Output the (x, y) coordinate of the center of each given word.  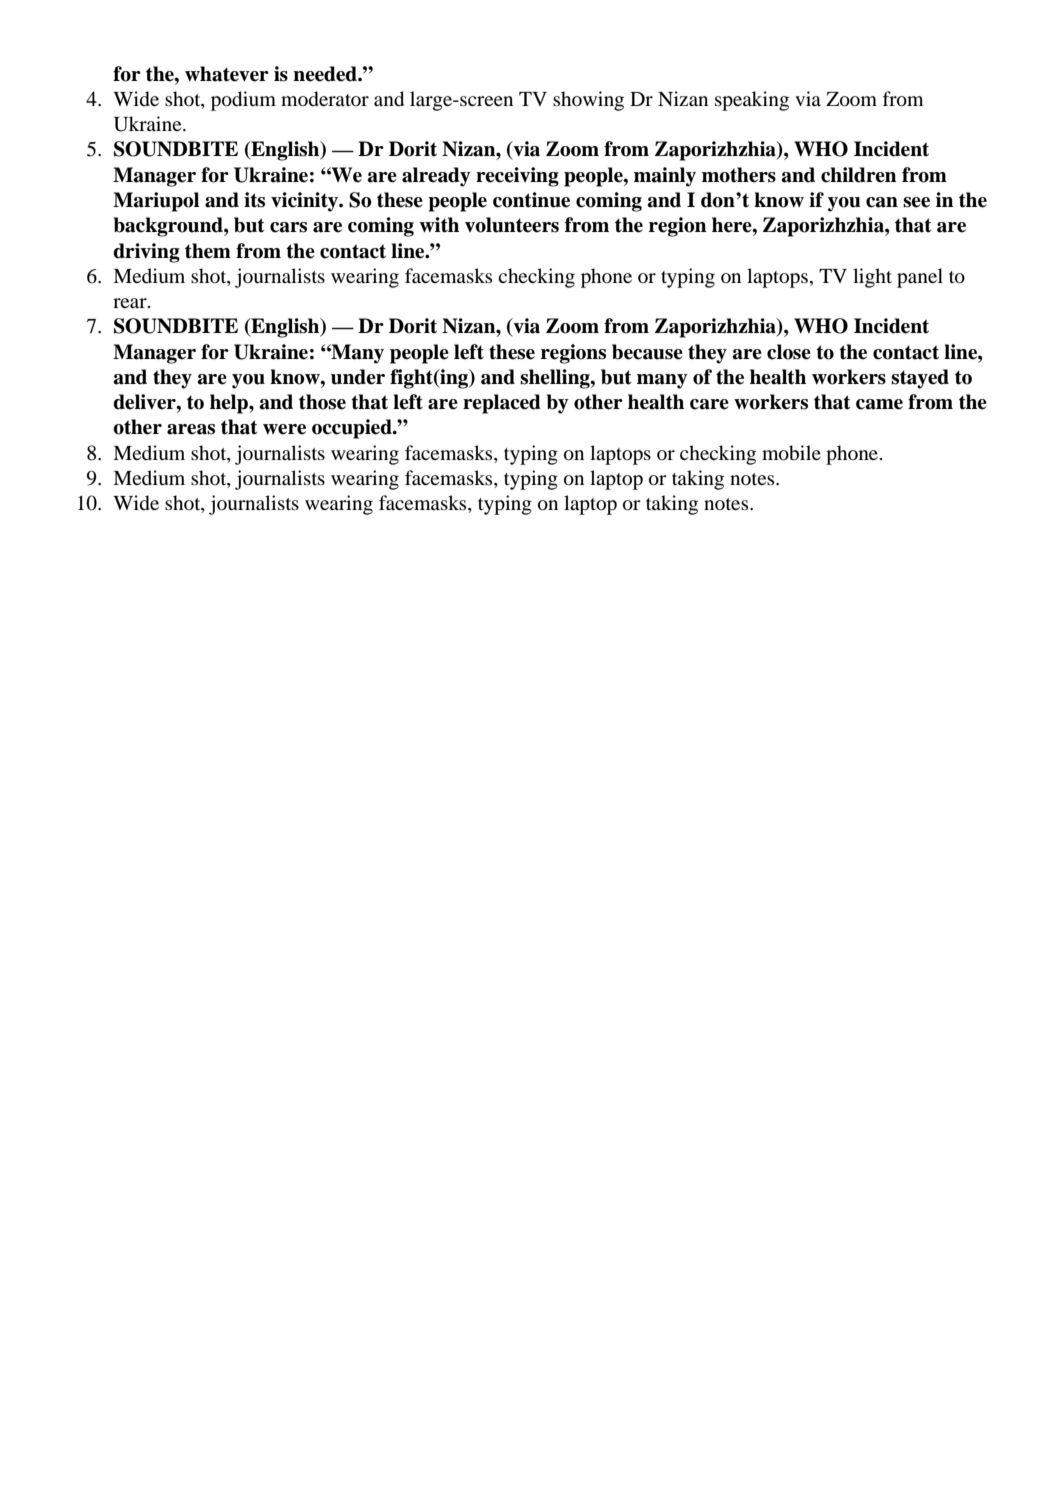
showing (588, 101)
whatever (227, 74)
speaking (752, 101)
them (208, 251)
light (872, 278)
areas (191, 429)
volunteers (512, 225)
